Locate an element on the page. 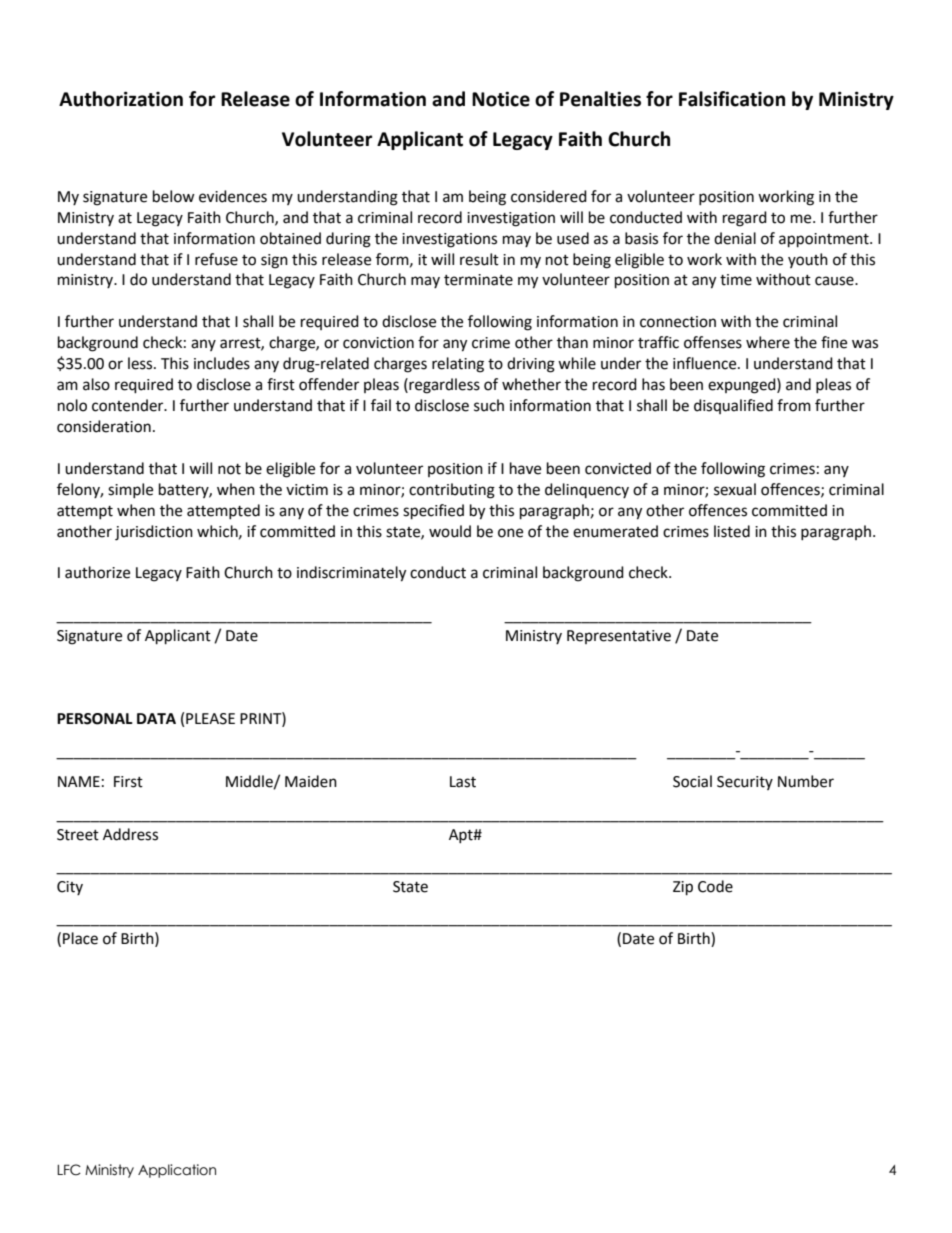 The height and width of the document is (1233, 952). Last is located at coordinates (463, 782).
